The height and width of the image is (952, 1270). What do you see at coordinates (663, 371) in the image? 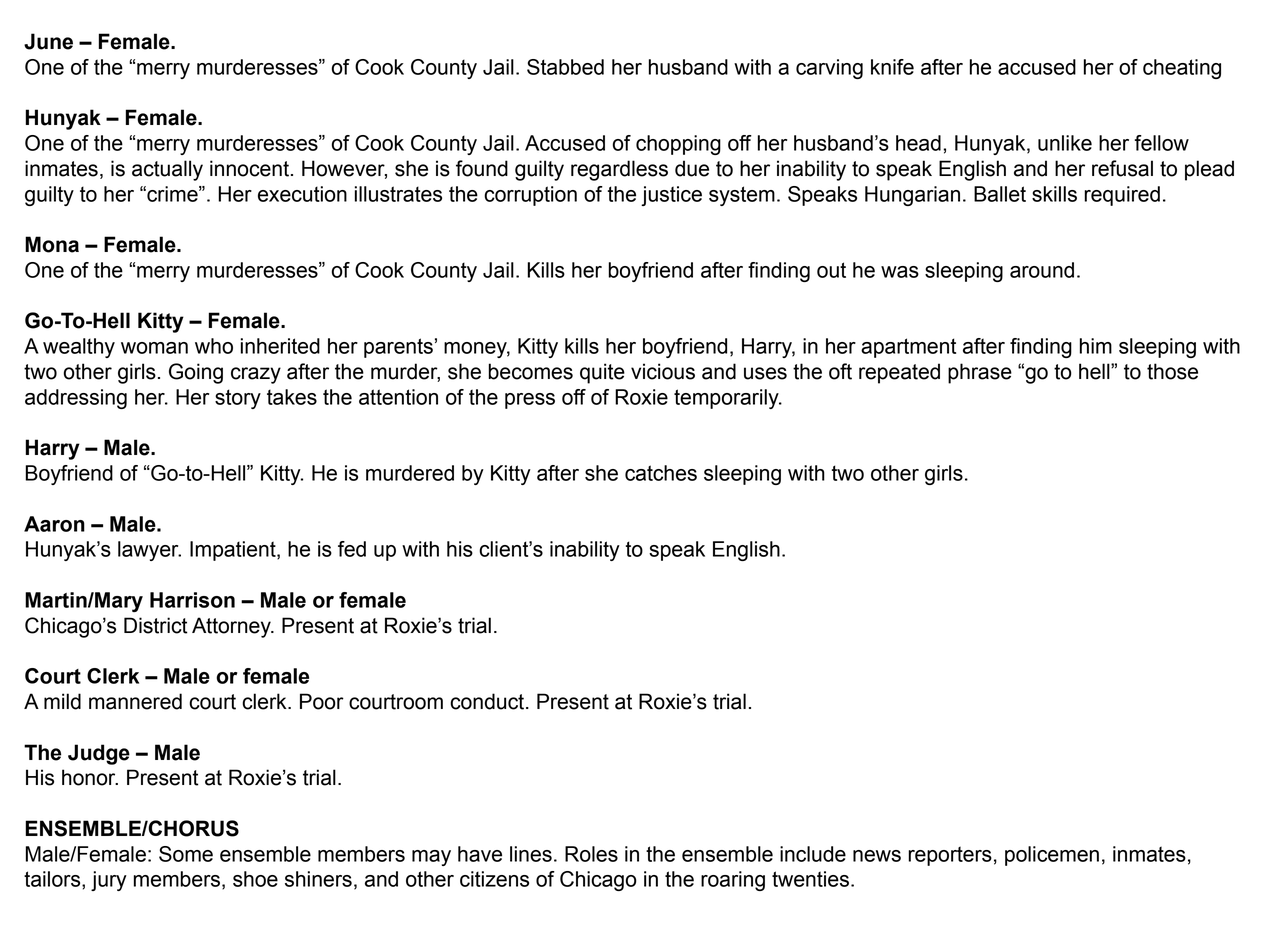
I see `vicious` at bounding box center [663, 371].
